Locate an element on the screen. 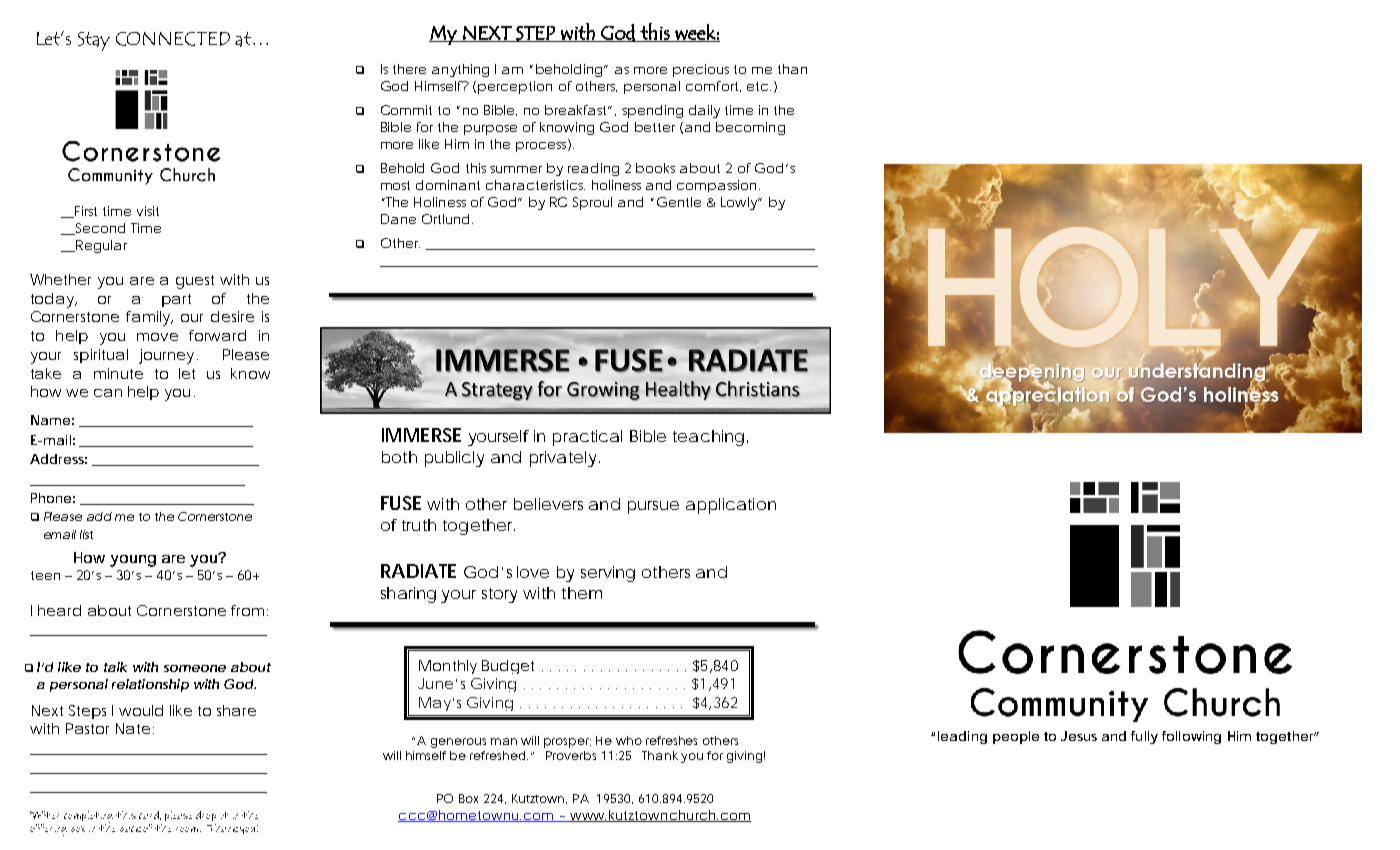  precious is located at coordinates (701, 70).
